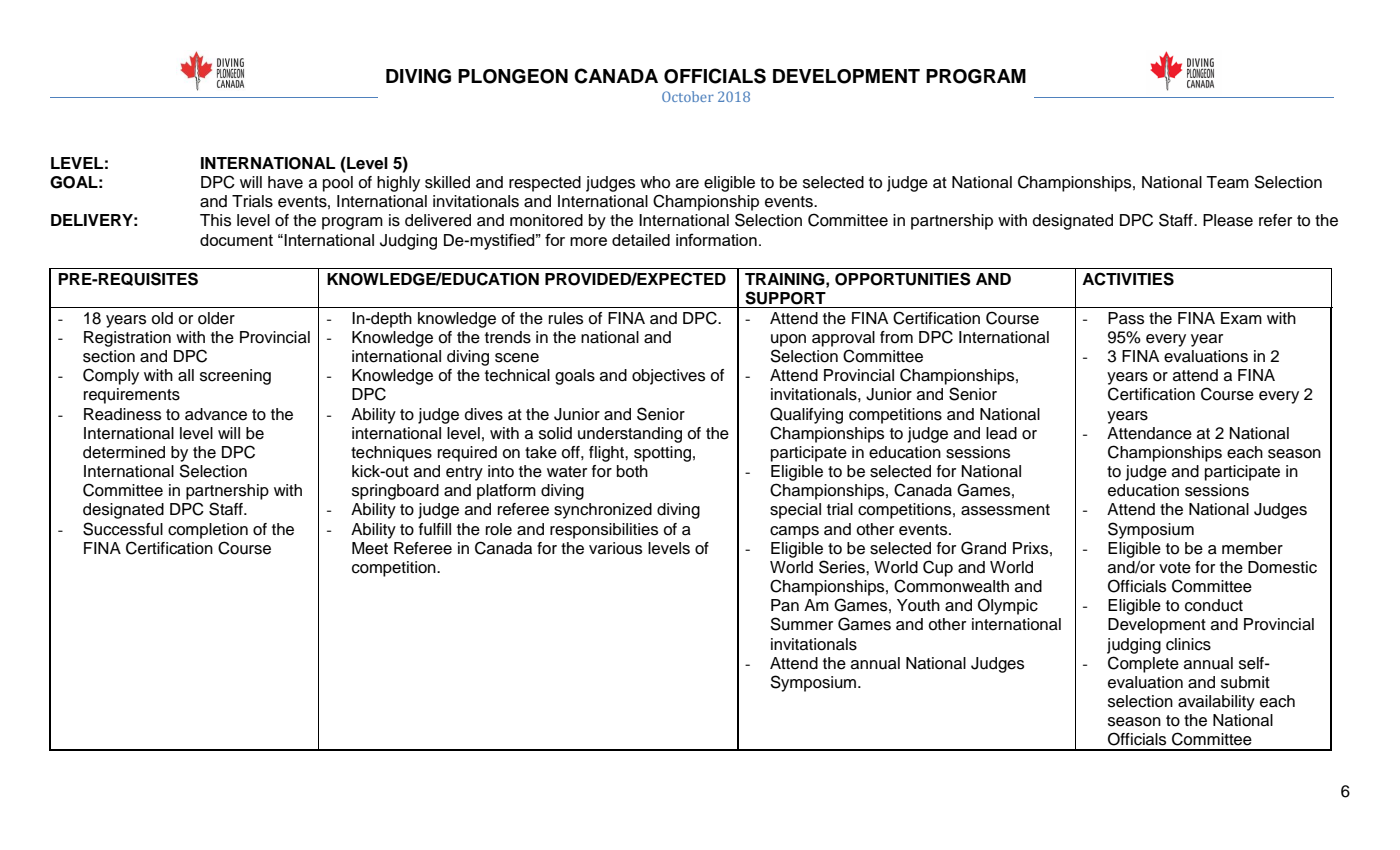  I want to click on screening, so click(235, 377).
